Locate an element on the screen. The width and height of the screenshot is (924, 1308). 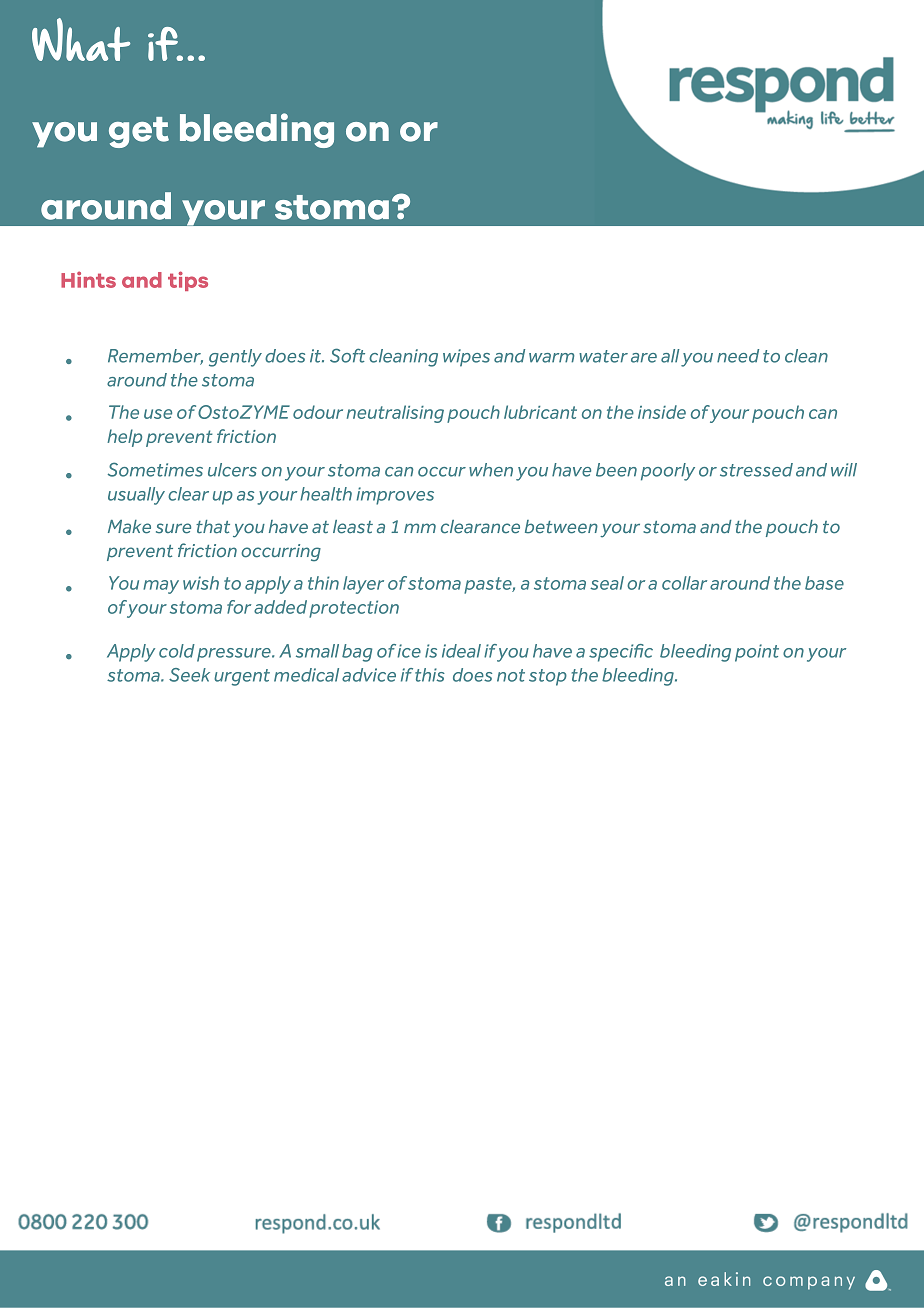
when is located at coordinates (491, 470).
